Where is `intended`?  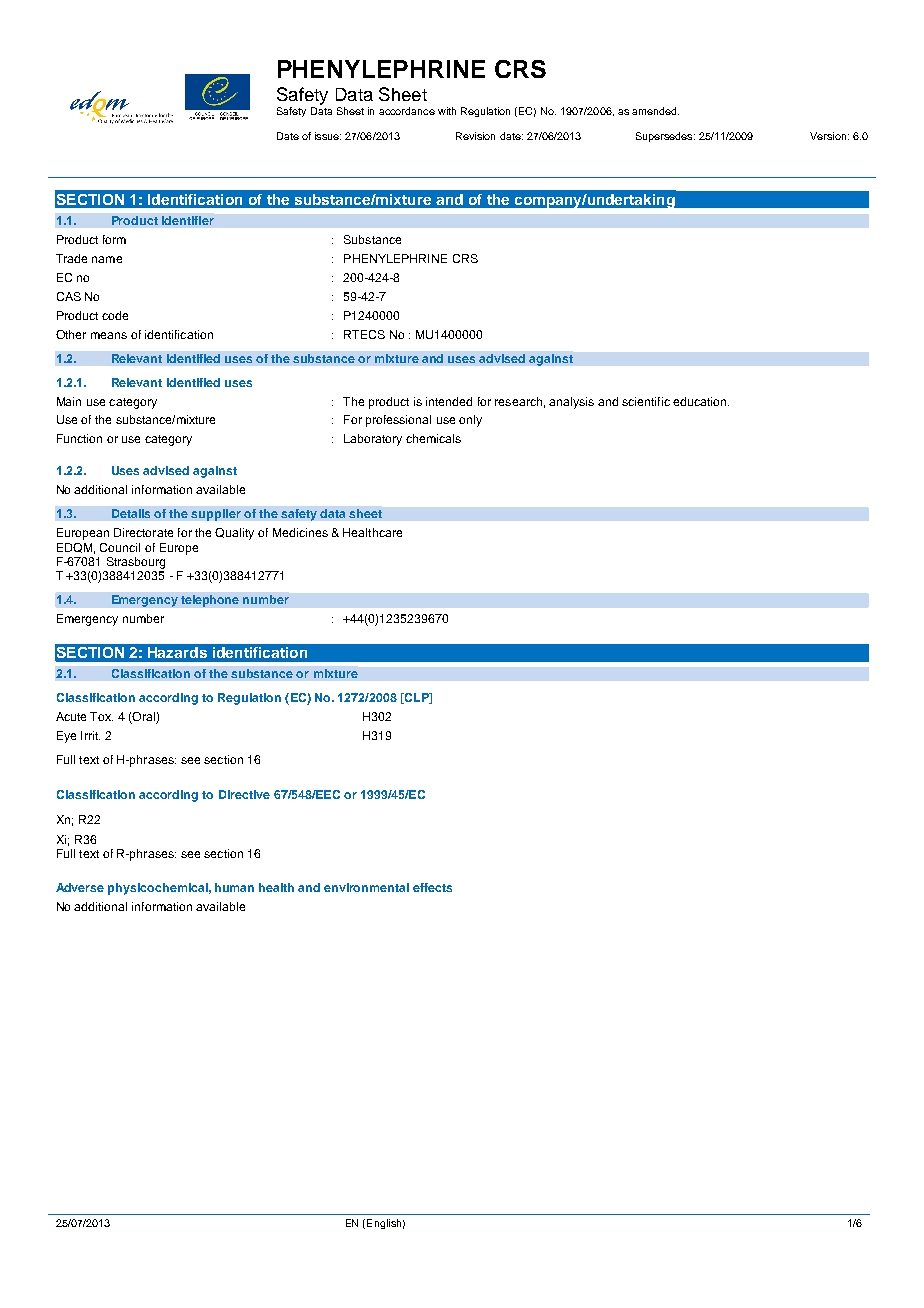
intended is located at coordinates (449, 401).
